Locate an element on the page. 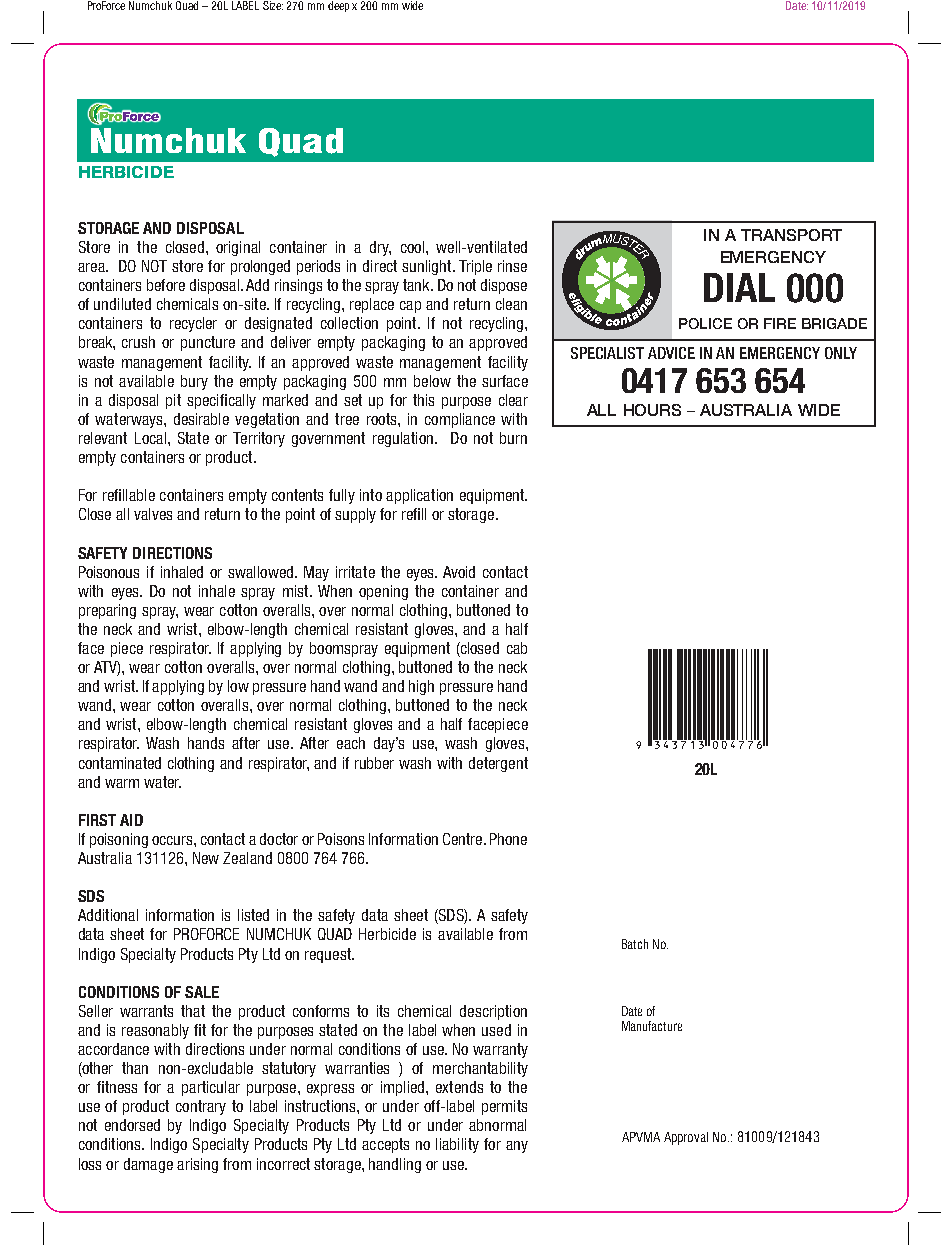 The width and height of the page is (952, 1256). deep is located at coordinates (338, 6).
